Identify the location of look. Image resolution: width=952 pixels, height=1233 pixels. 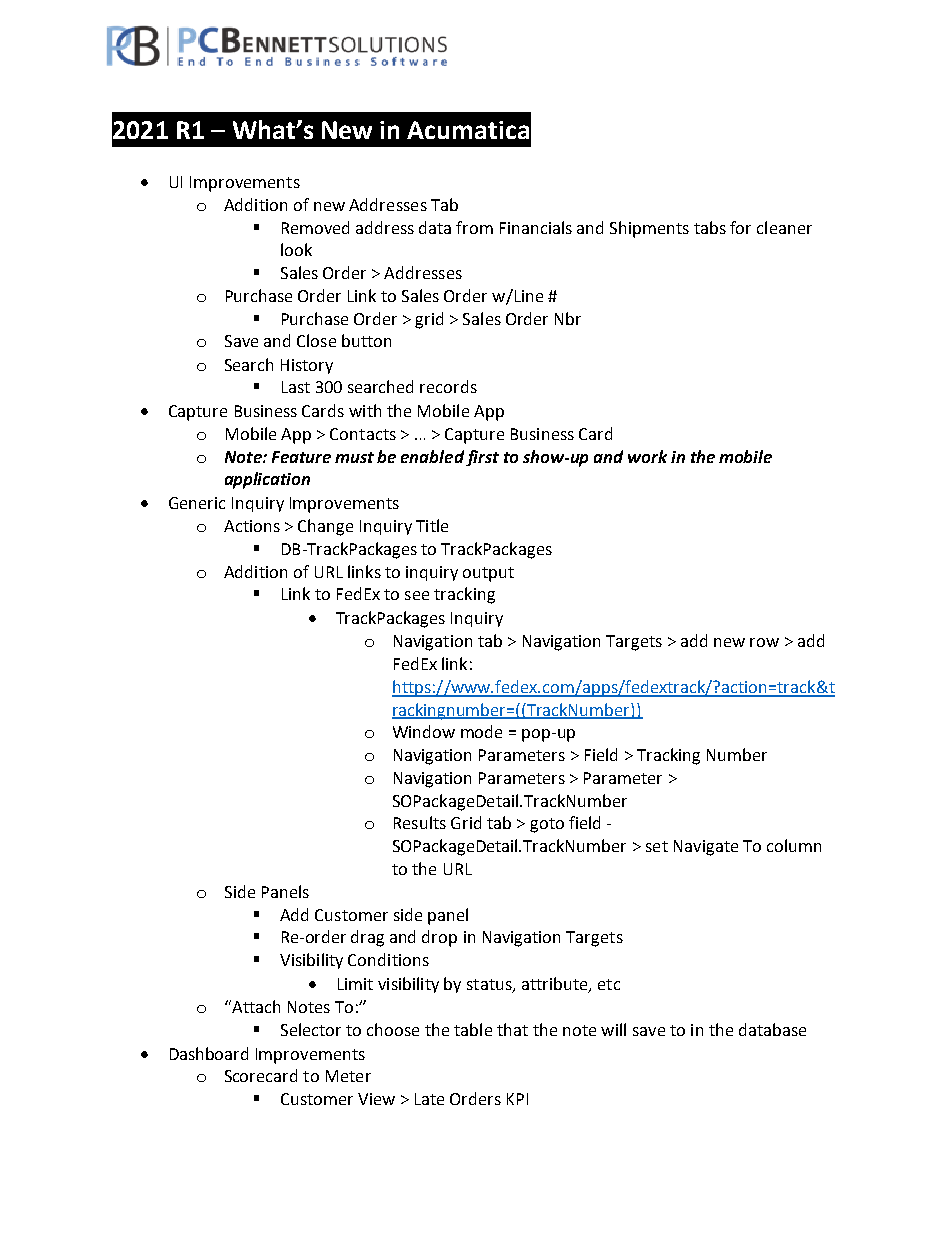
(296, 249).
